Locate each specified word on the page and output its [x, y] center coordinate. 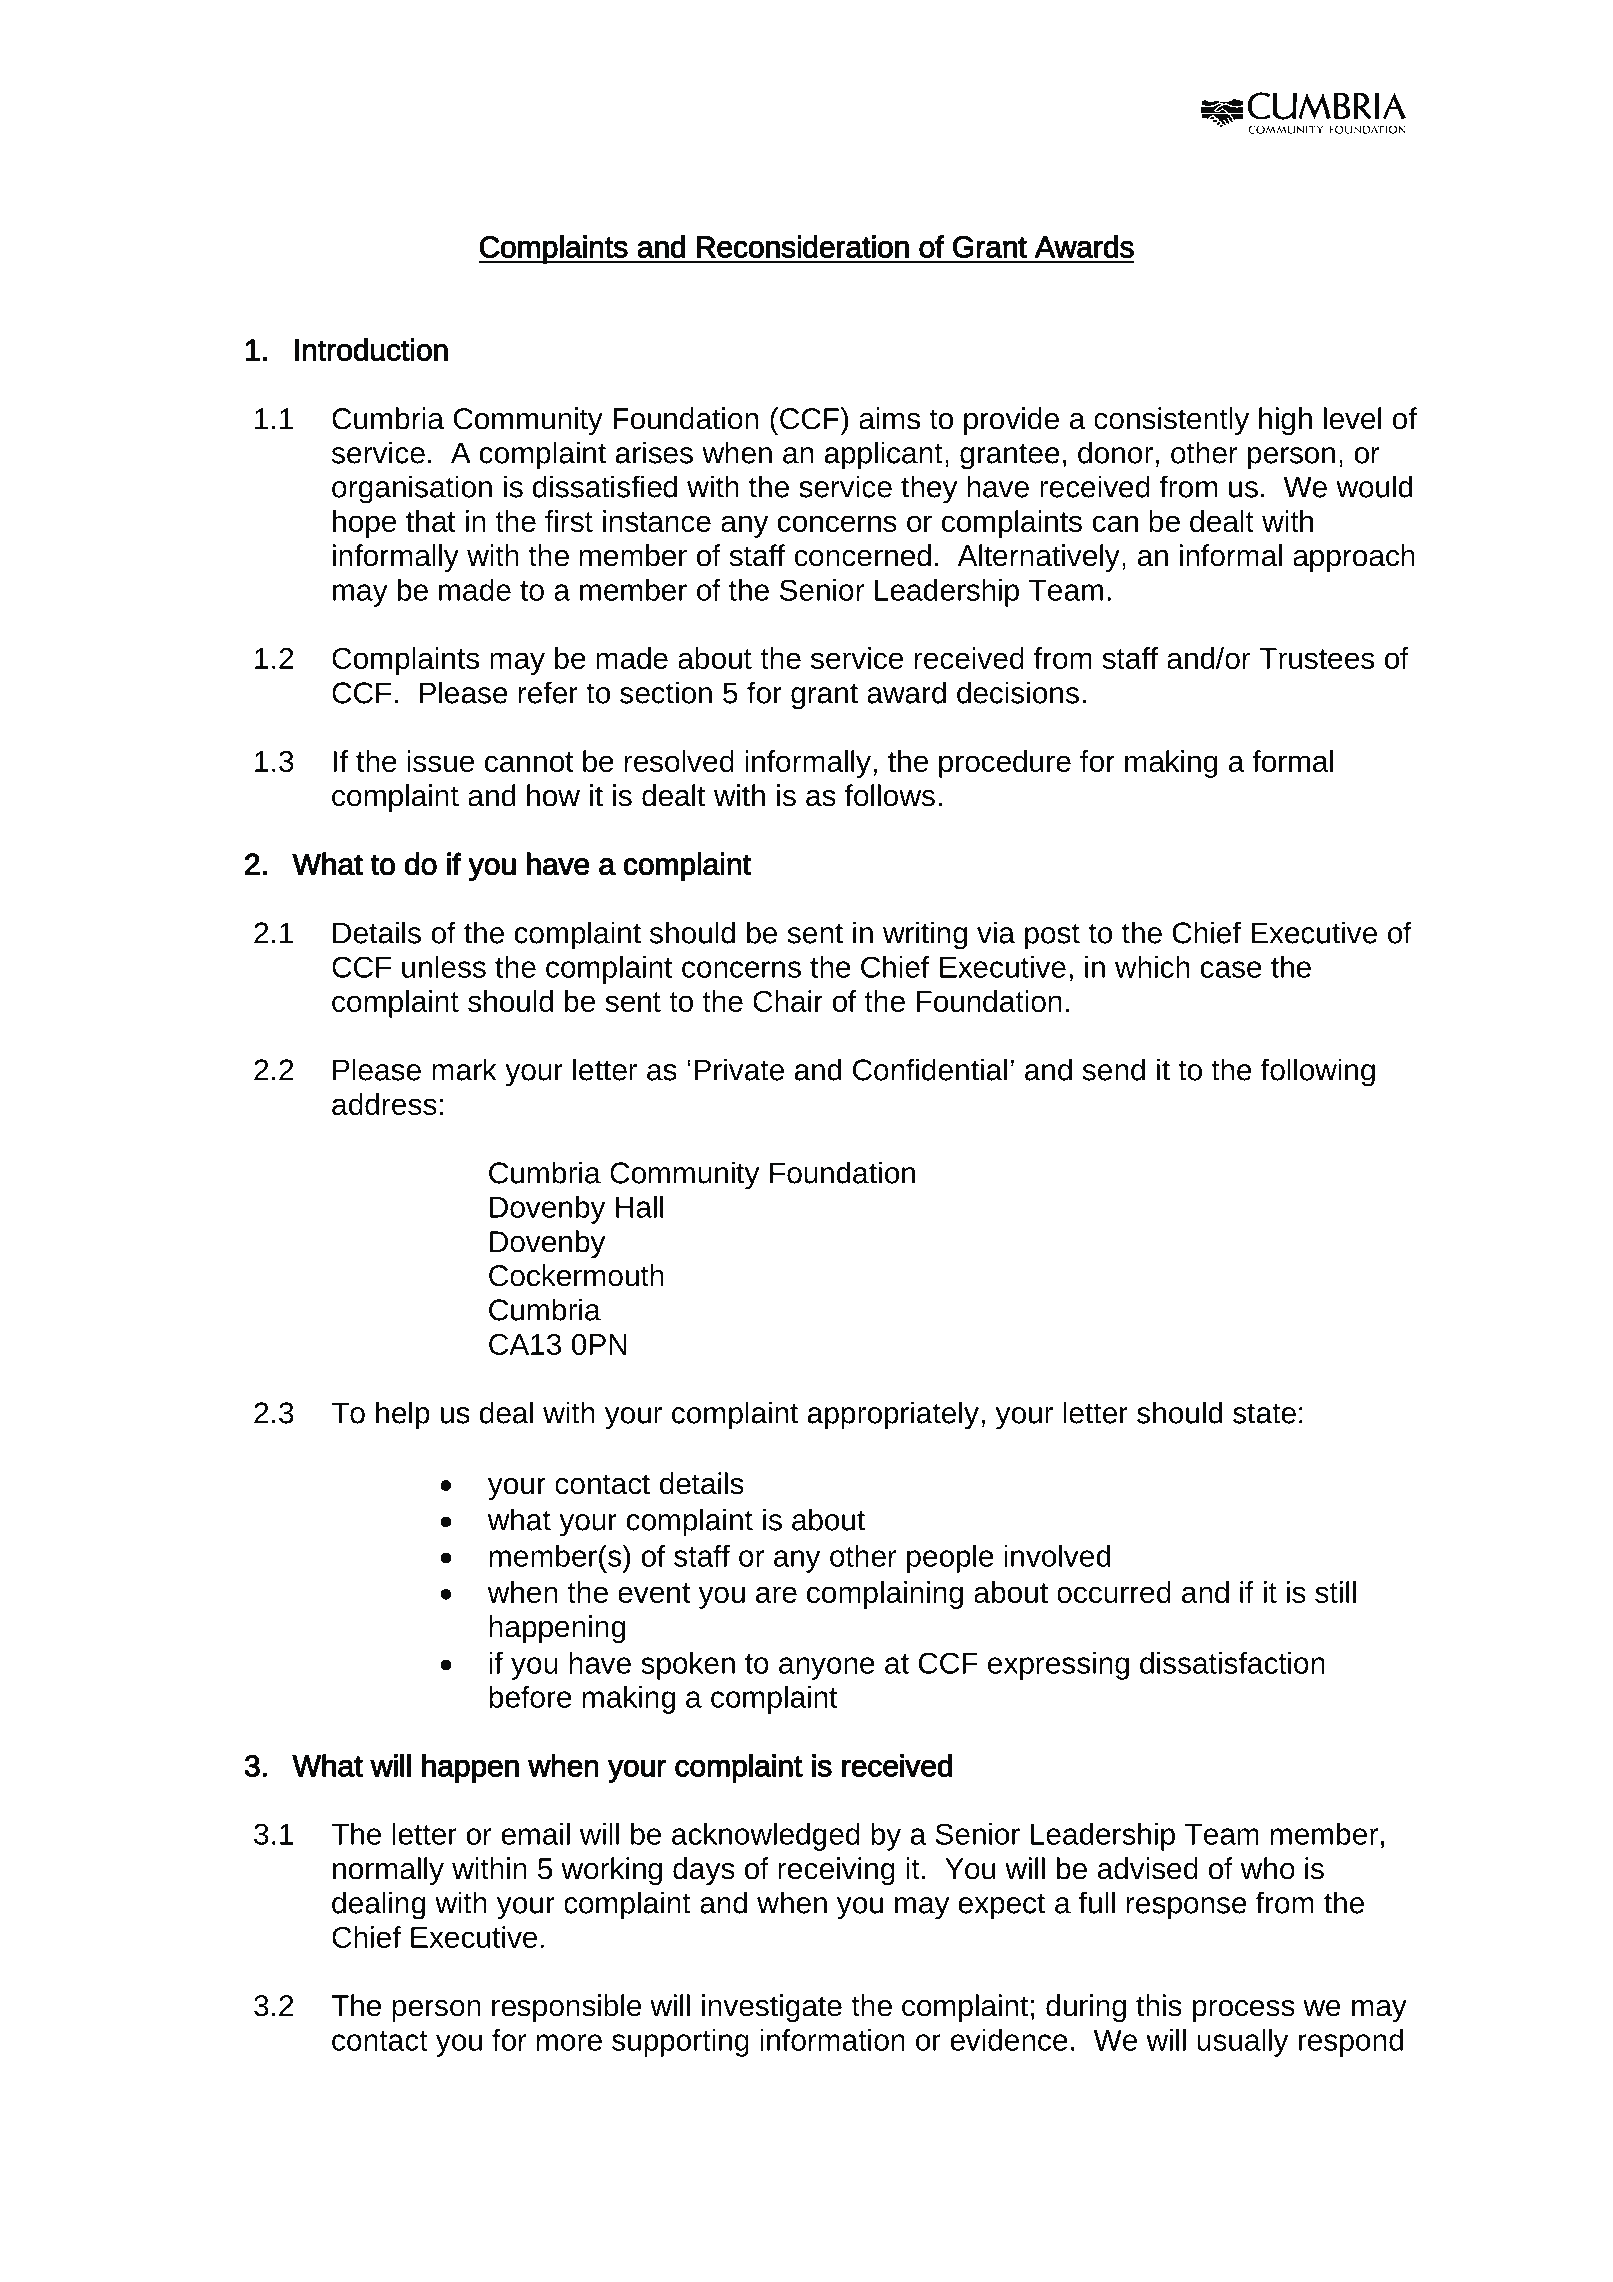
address [384, 1104]
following [1318, 1072]
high [1285, 421]
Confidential [930, 1069]
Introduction [371, 349]
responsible [567, 2008]
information [832, 2040]
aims [889, 418]
